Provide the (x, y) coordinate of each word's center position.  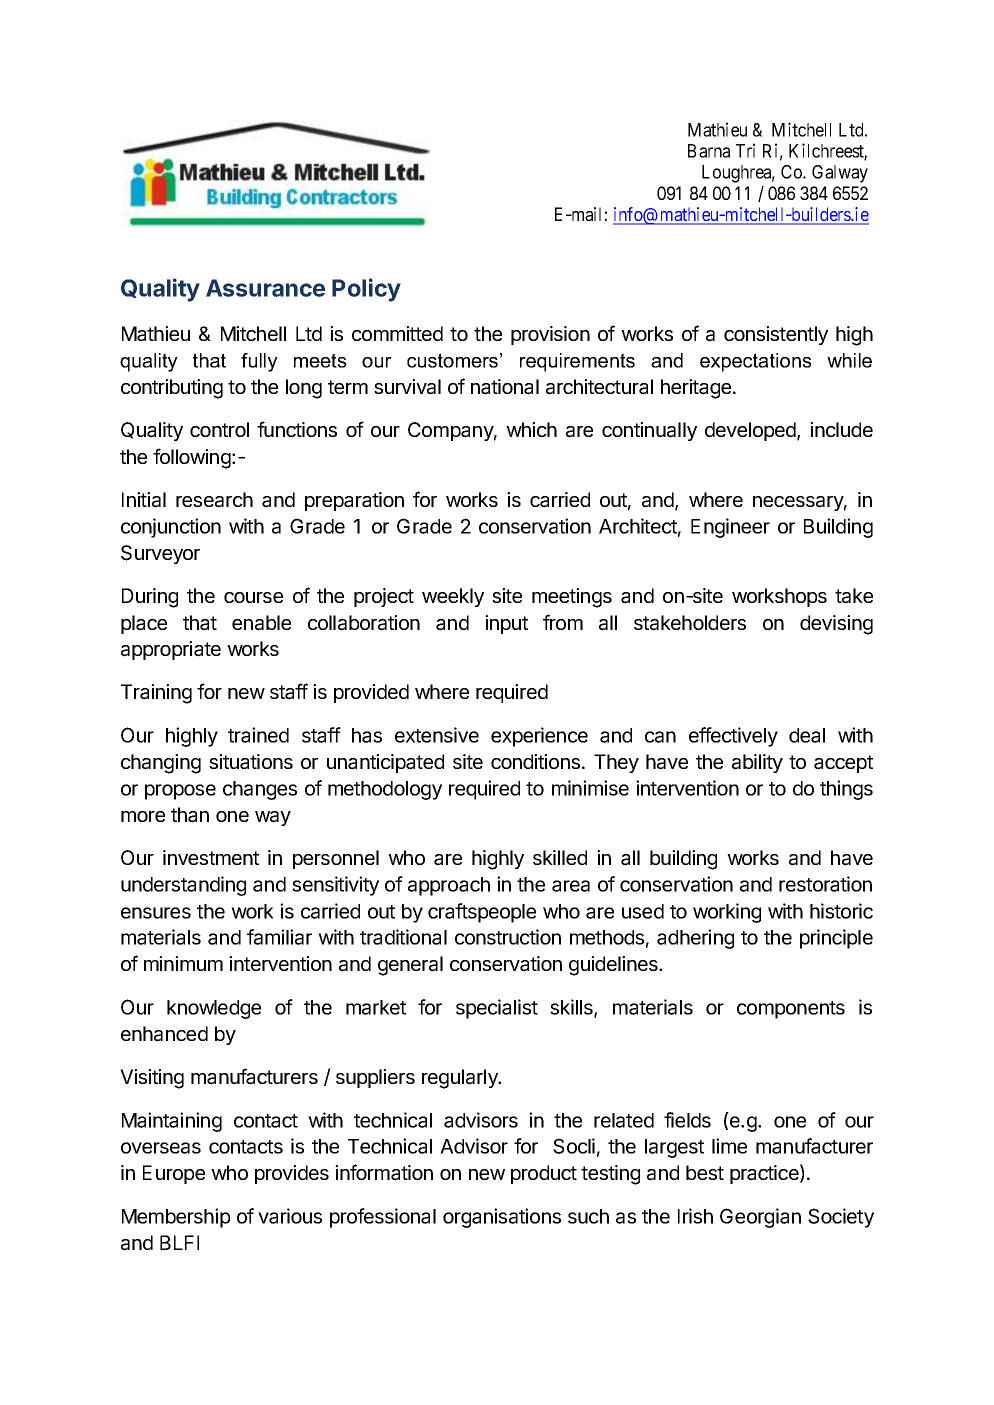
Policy (366, 290)
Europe (174, 1174)
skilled (560, 857)
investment (211, 857)
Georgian (760, 1218)
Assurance (265, 288)
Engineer (730, 528)
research (214, 500)
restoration (825, 884)
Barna (709, 151)
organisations (502, 1218)
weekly (453, 597)
